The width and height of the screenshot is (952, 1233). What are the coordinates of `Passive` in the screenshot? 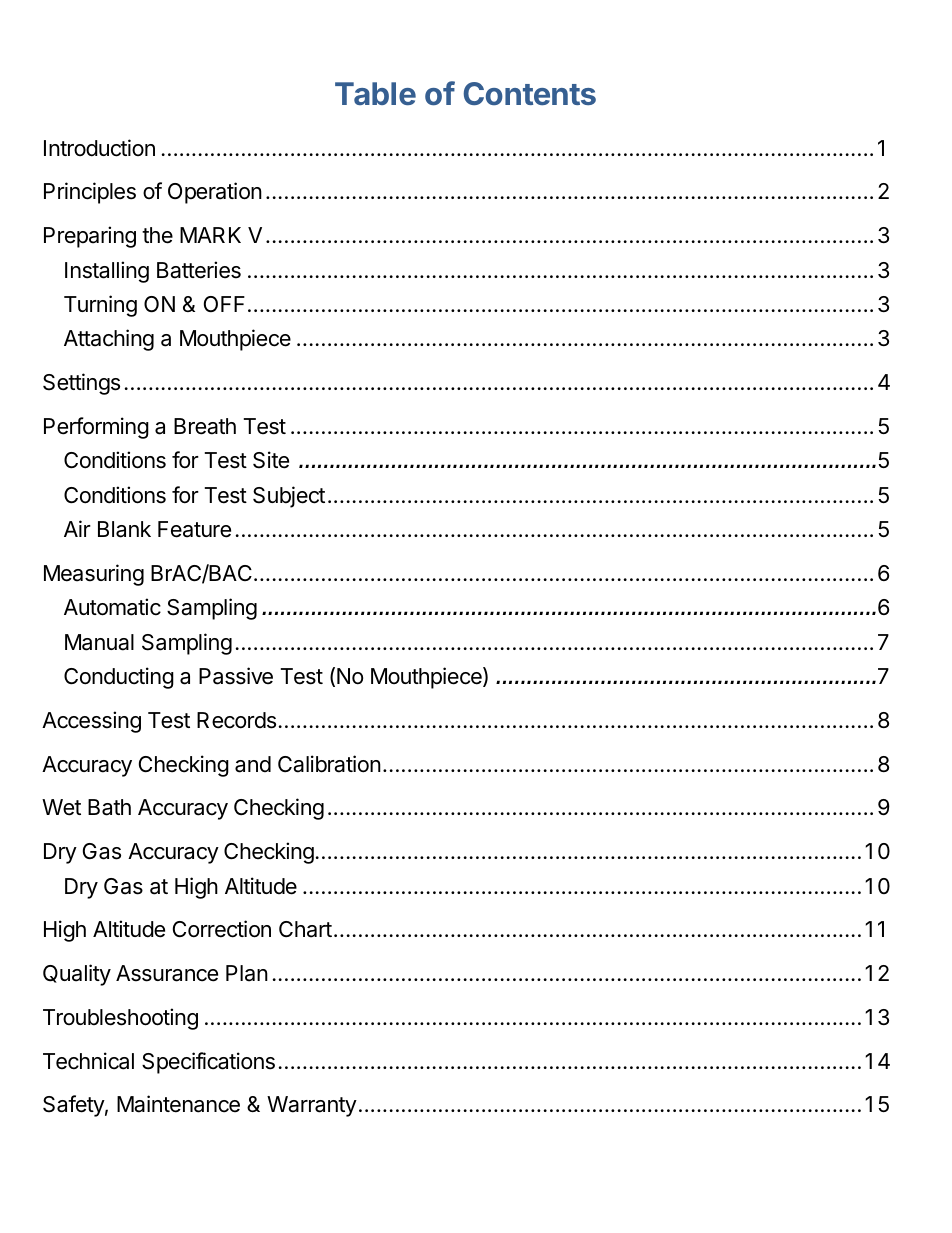 It's located at (236, 676).
